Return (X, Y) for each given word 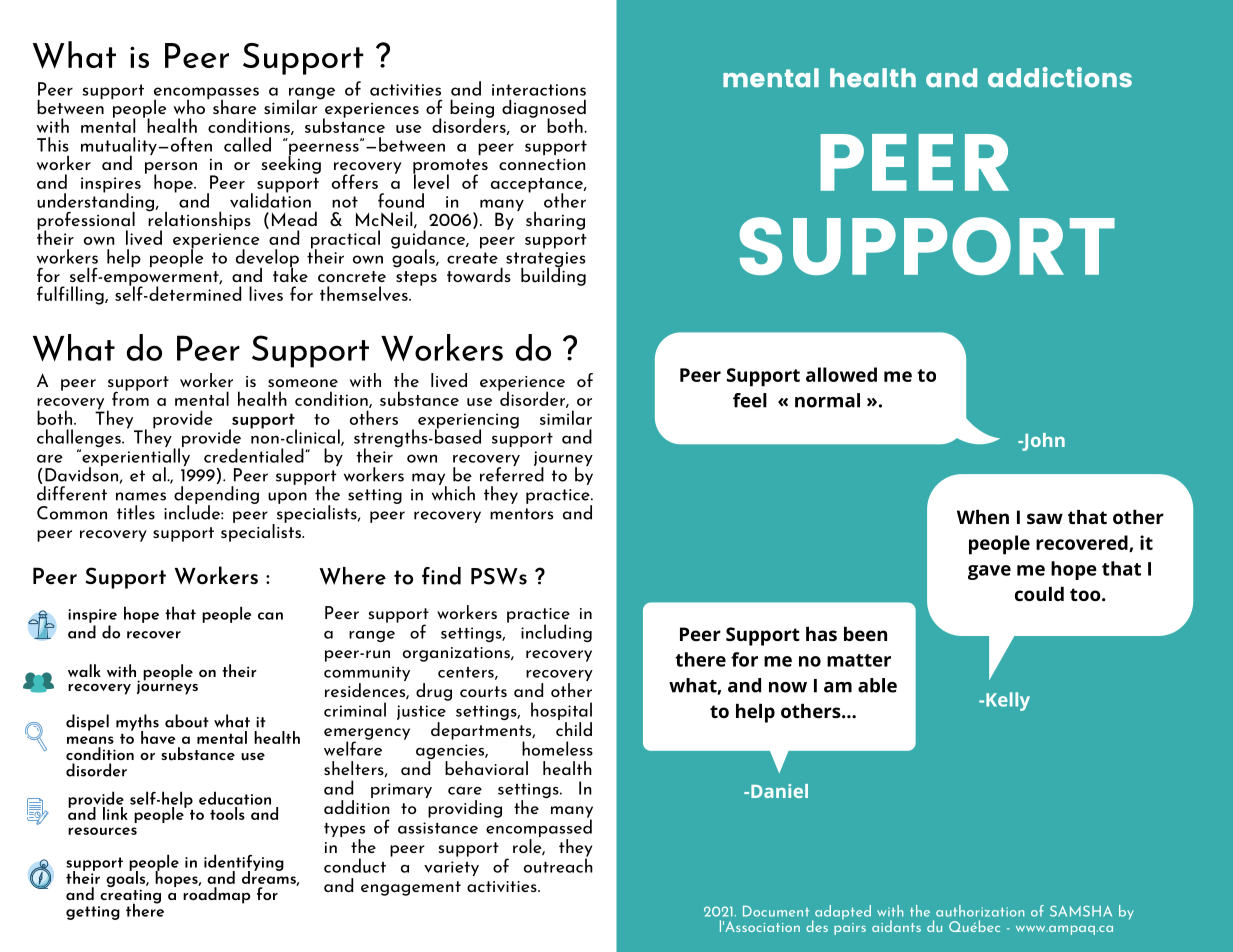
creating (130, 897)
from (130, 397)
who (191, 105)
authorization (980, 911)
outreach (558, 864)
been (865, 634)
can (270, 616)
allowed (841, 374)
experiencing (468, 422)
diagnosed (544, 109)
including (556, 633)
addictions (1060, 77)
